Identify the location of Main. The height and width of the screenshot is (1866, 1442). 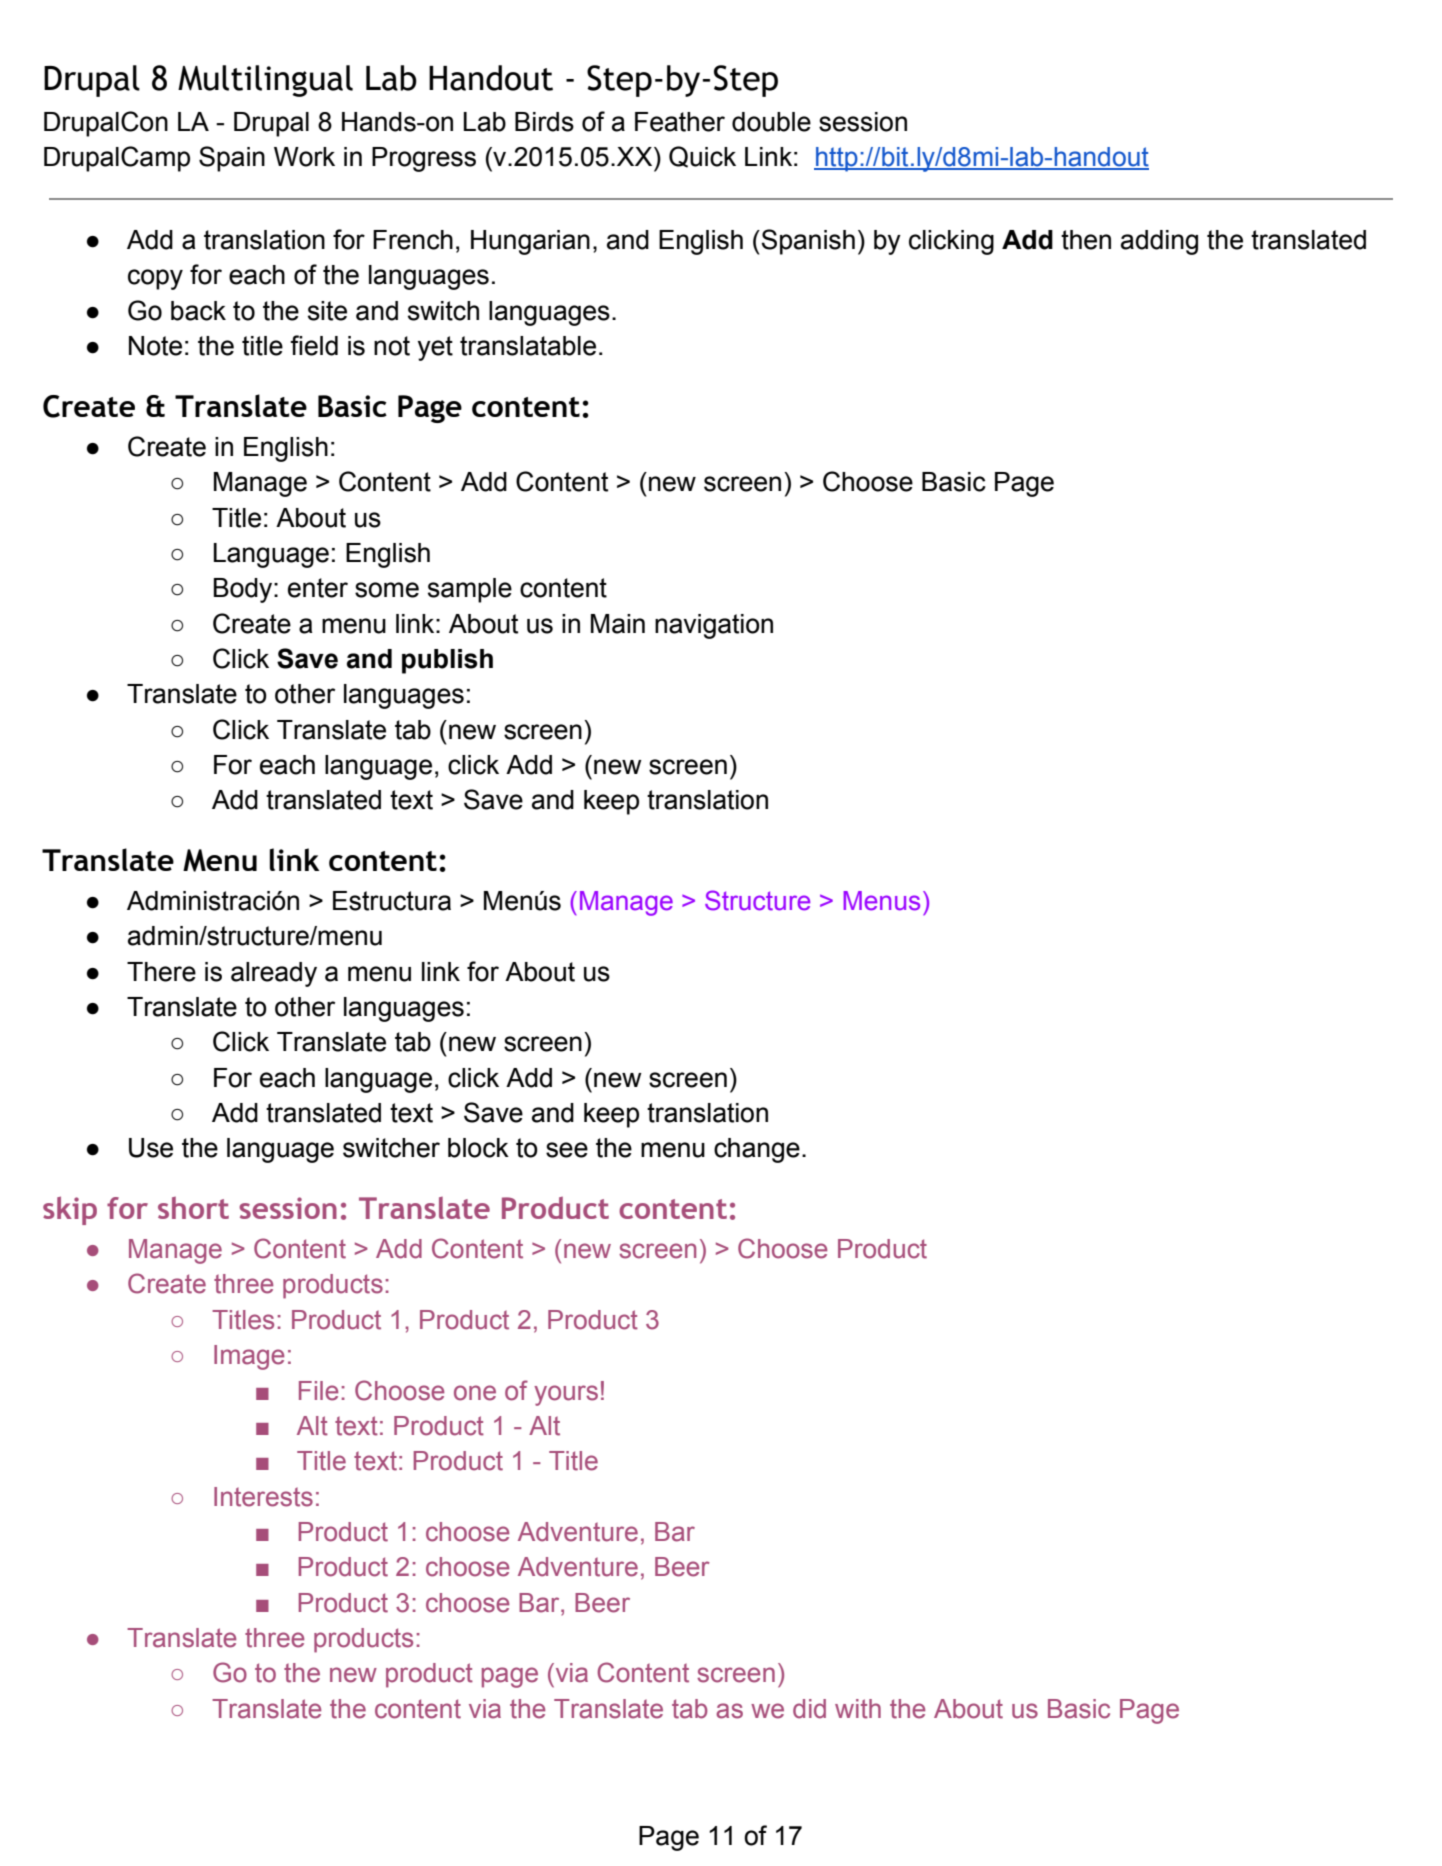
(618, 624).
